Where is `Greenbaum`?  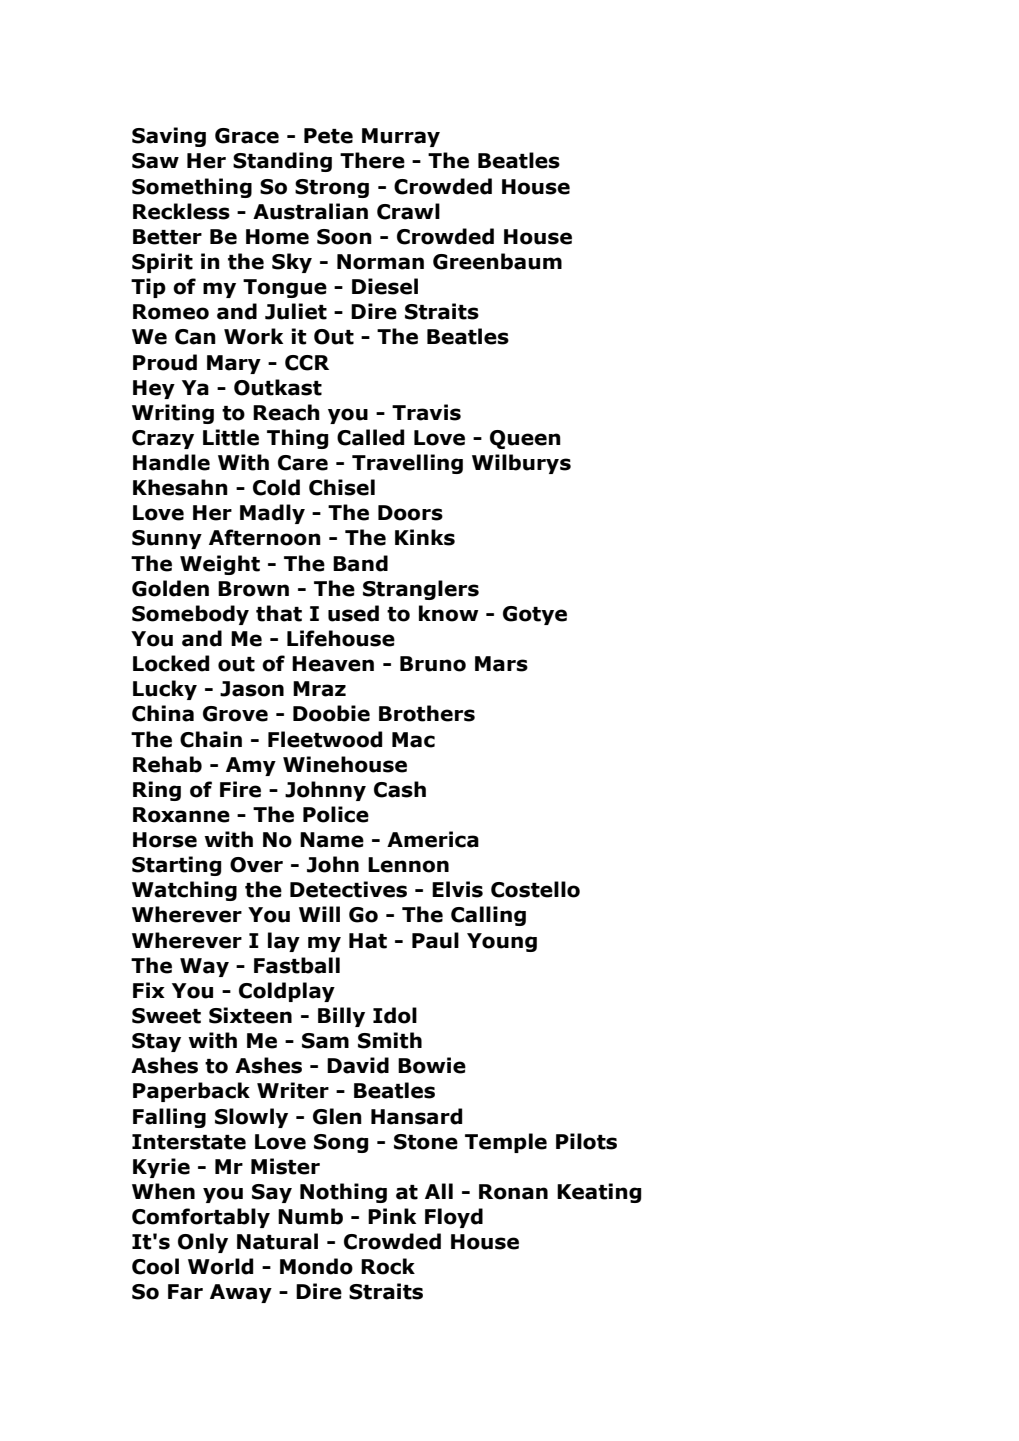
Greenbaum is located at coordinates (497, 261).
